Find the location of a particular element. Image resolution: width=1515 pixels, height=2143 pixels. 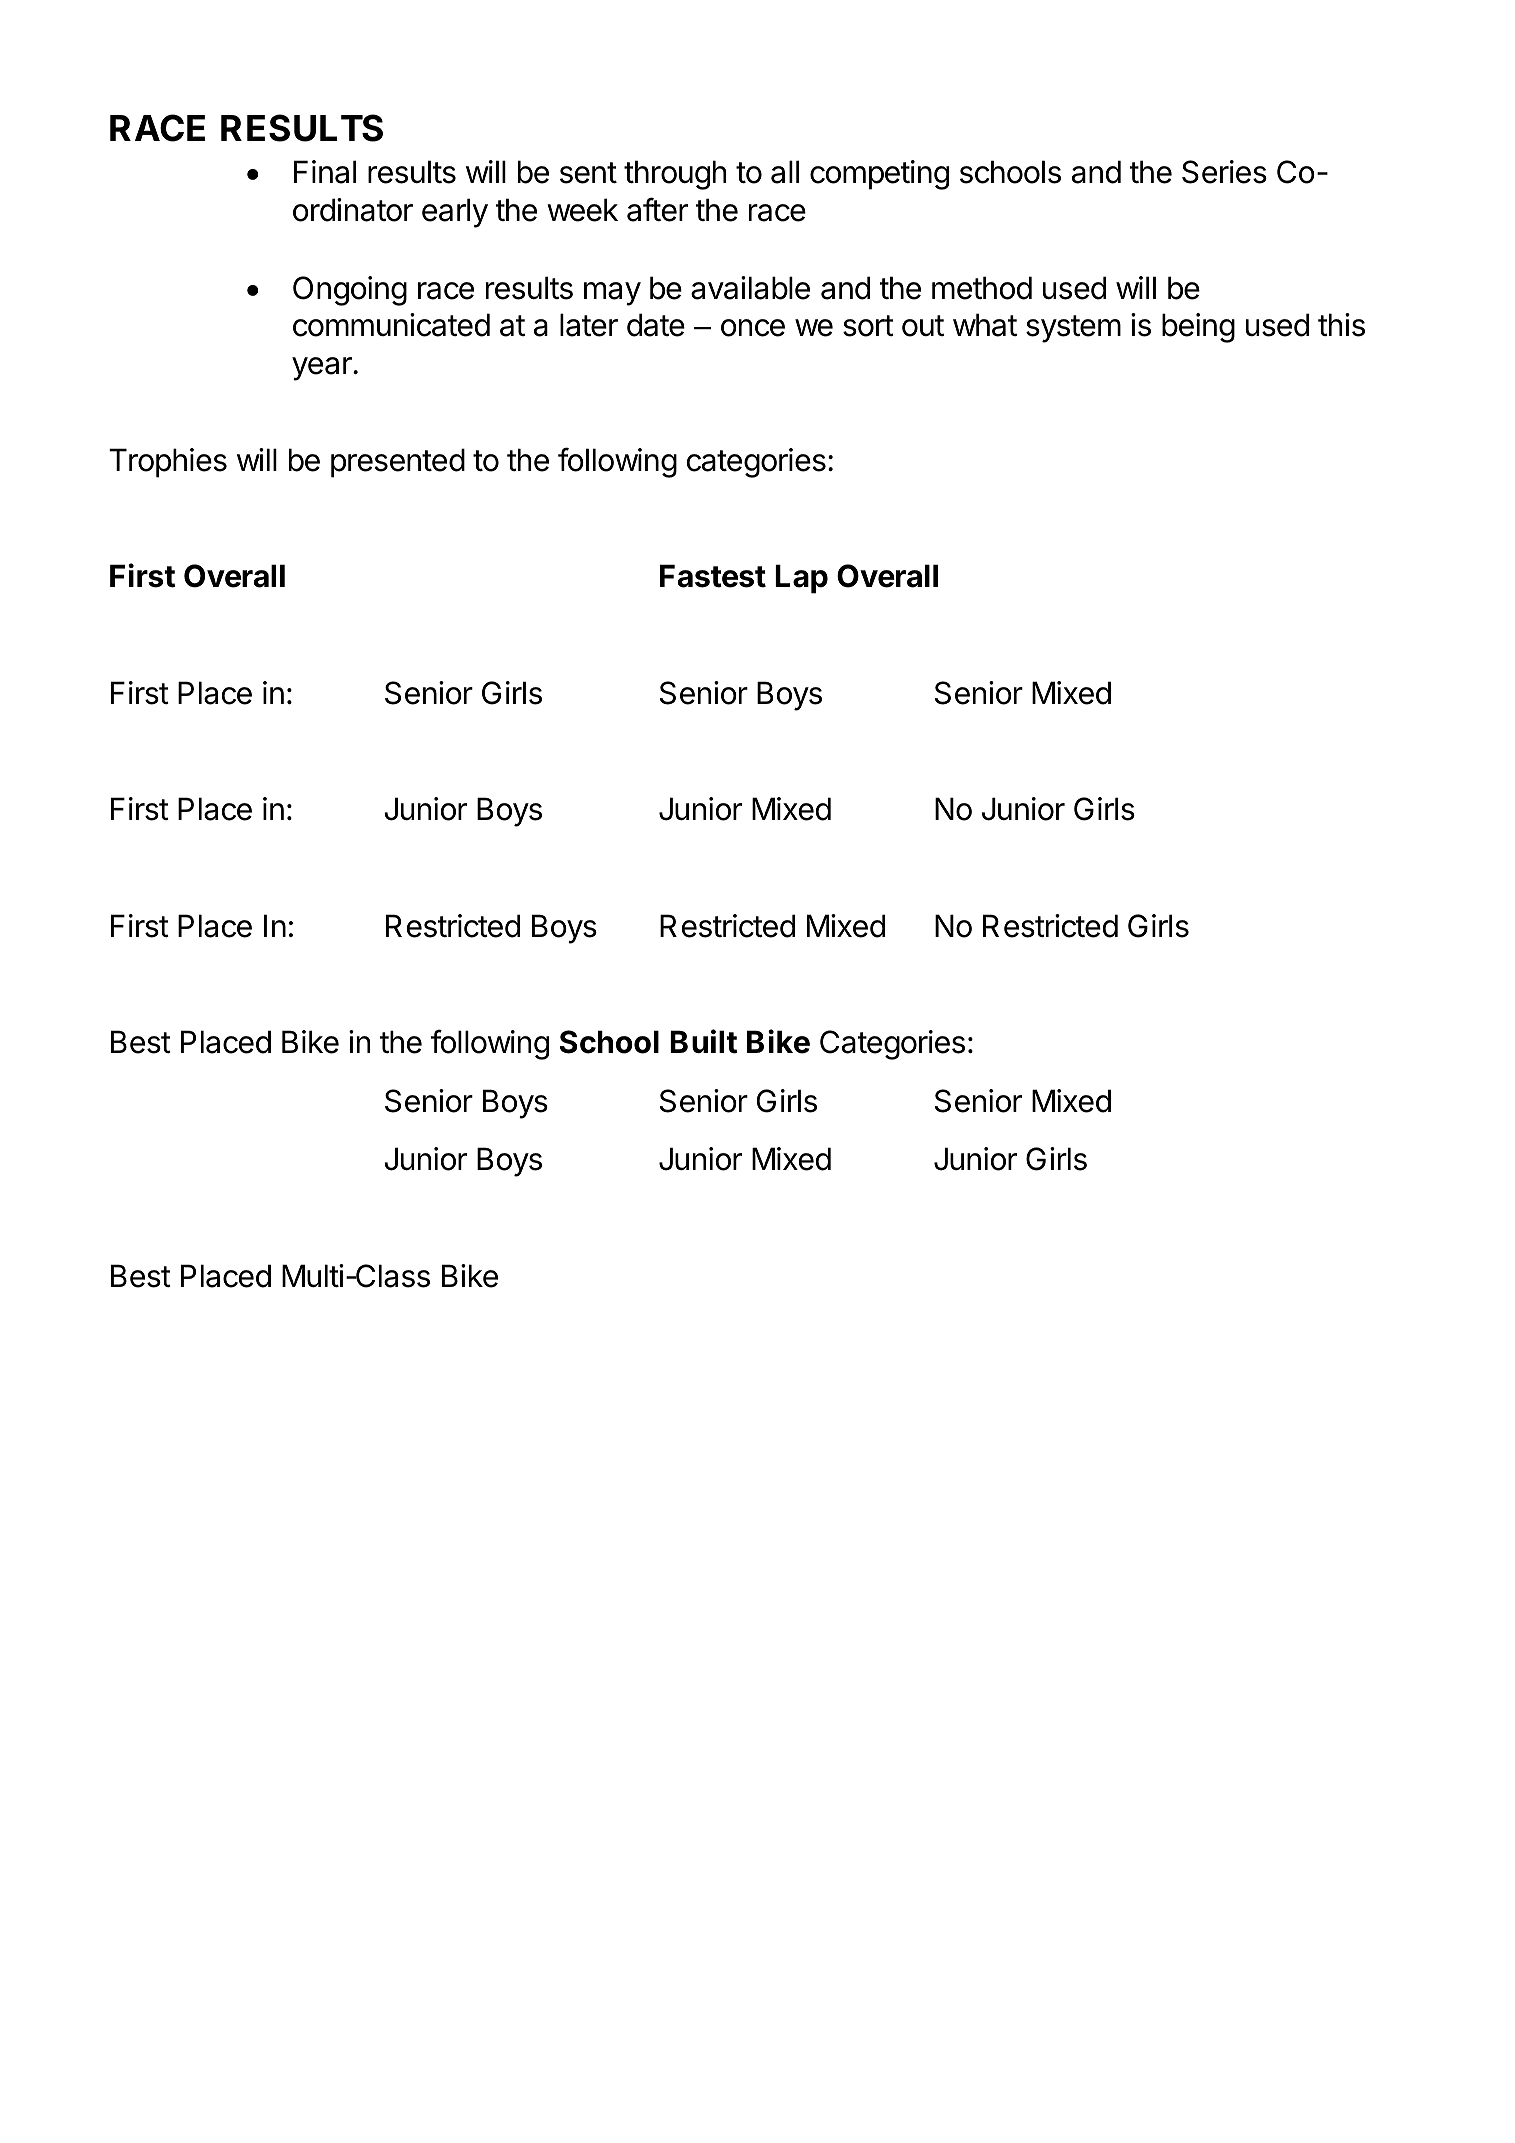

Trophies is located at coordinates (168, 463).
